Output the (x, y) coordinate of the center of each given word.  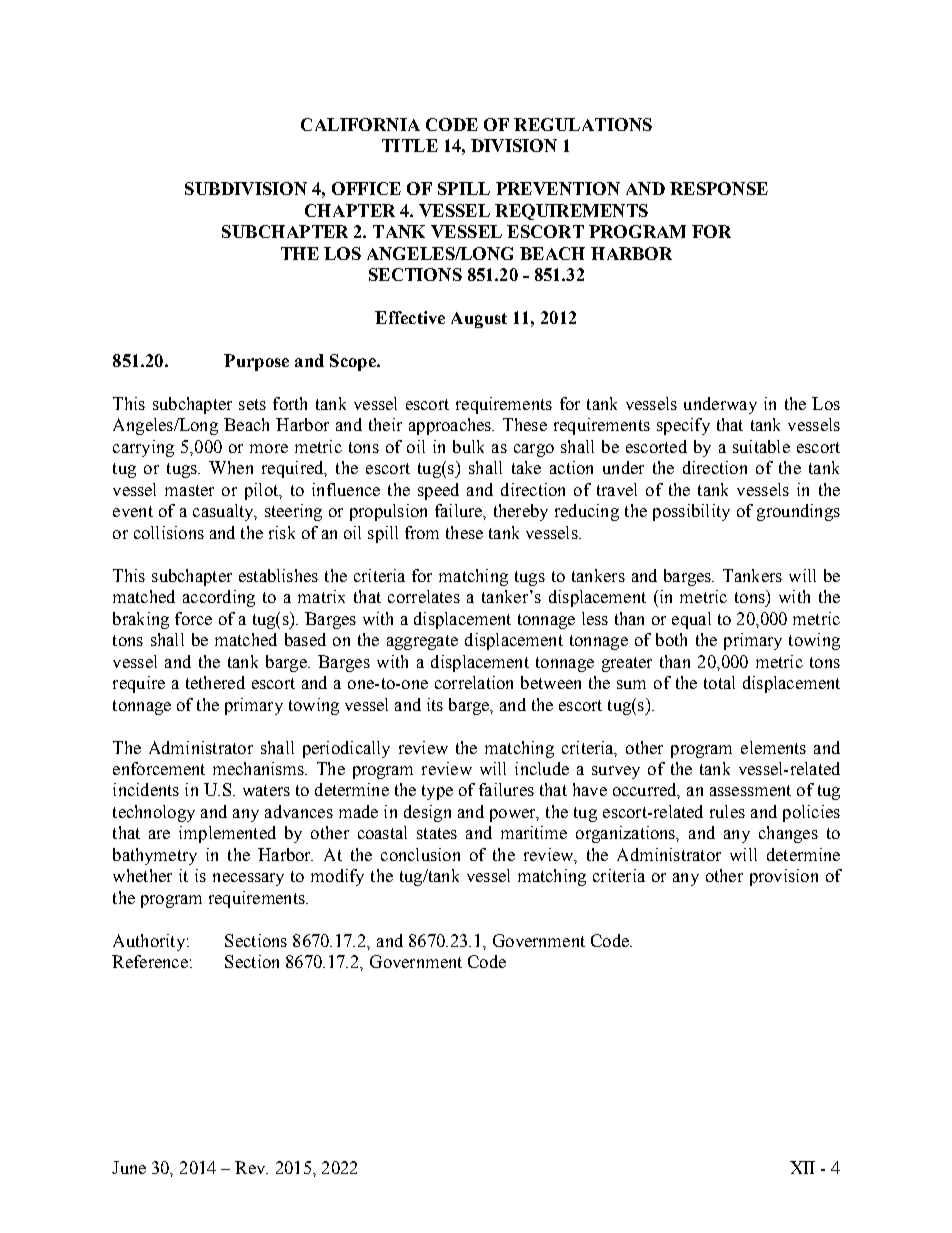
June (129, 1167)
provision (784, 877)
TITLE (410, 145)
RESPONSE (719, 188)
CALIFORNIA (360, 124)
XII (802, 1167)
